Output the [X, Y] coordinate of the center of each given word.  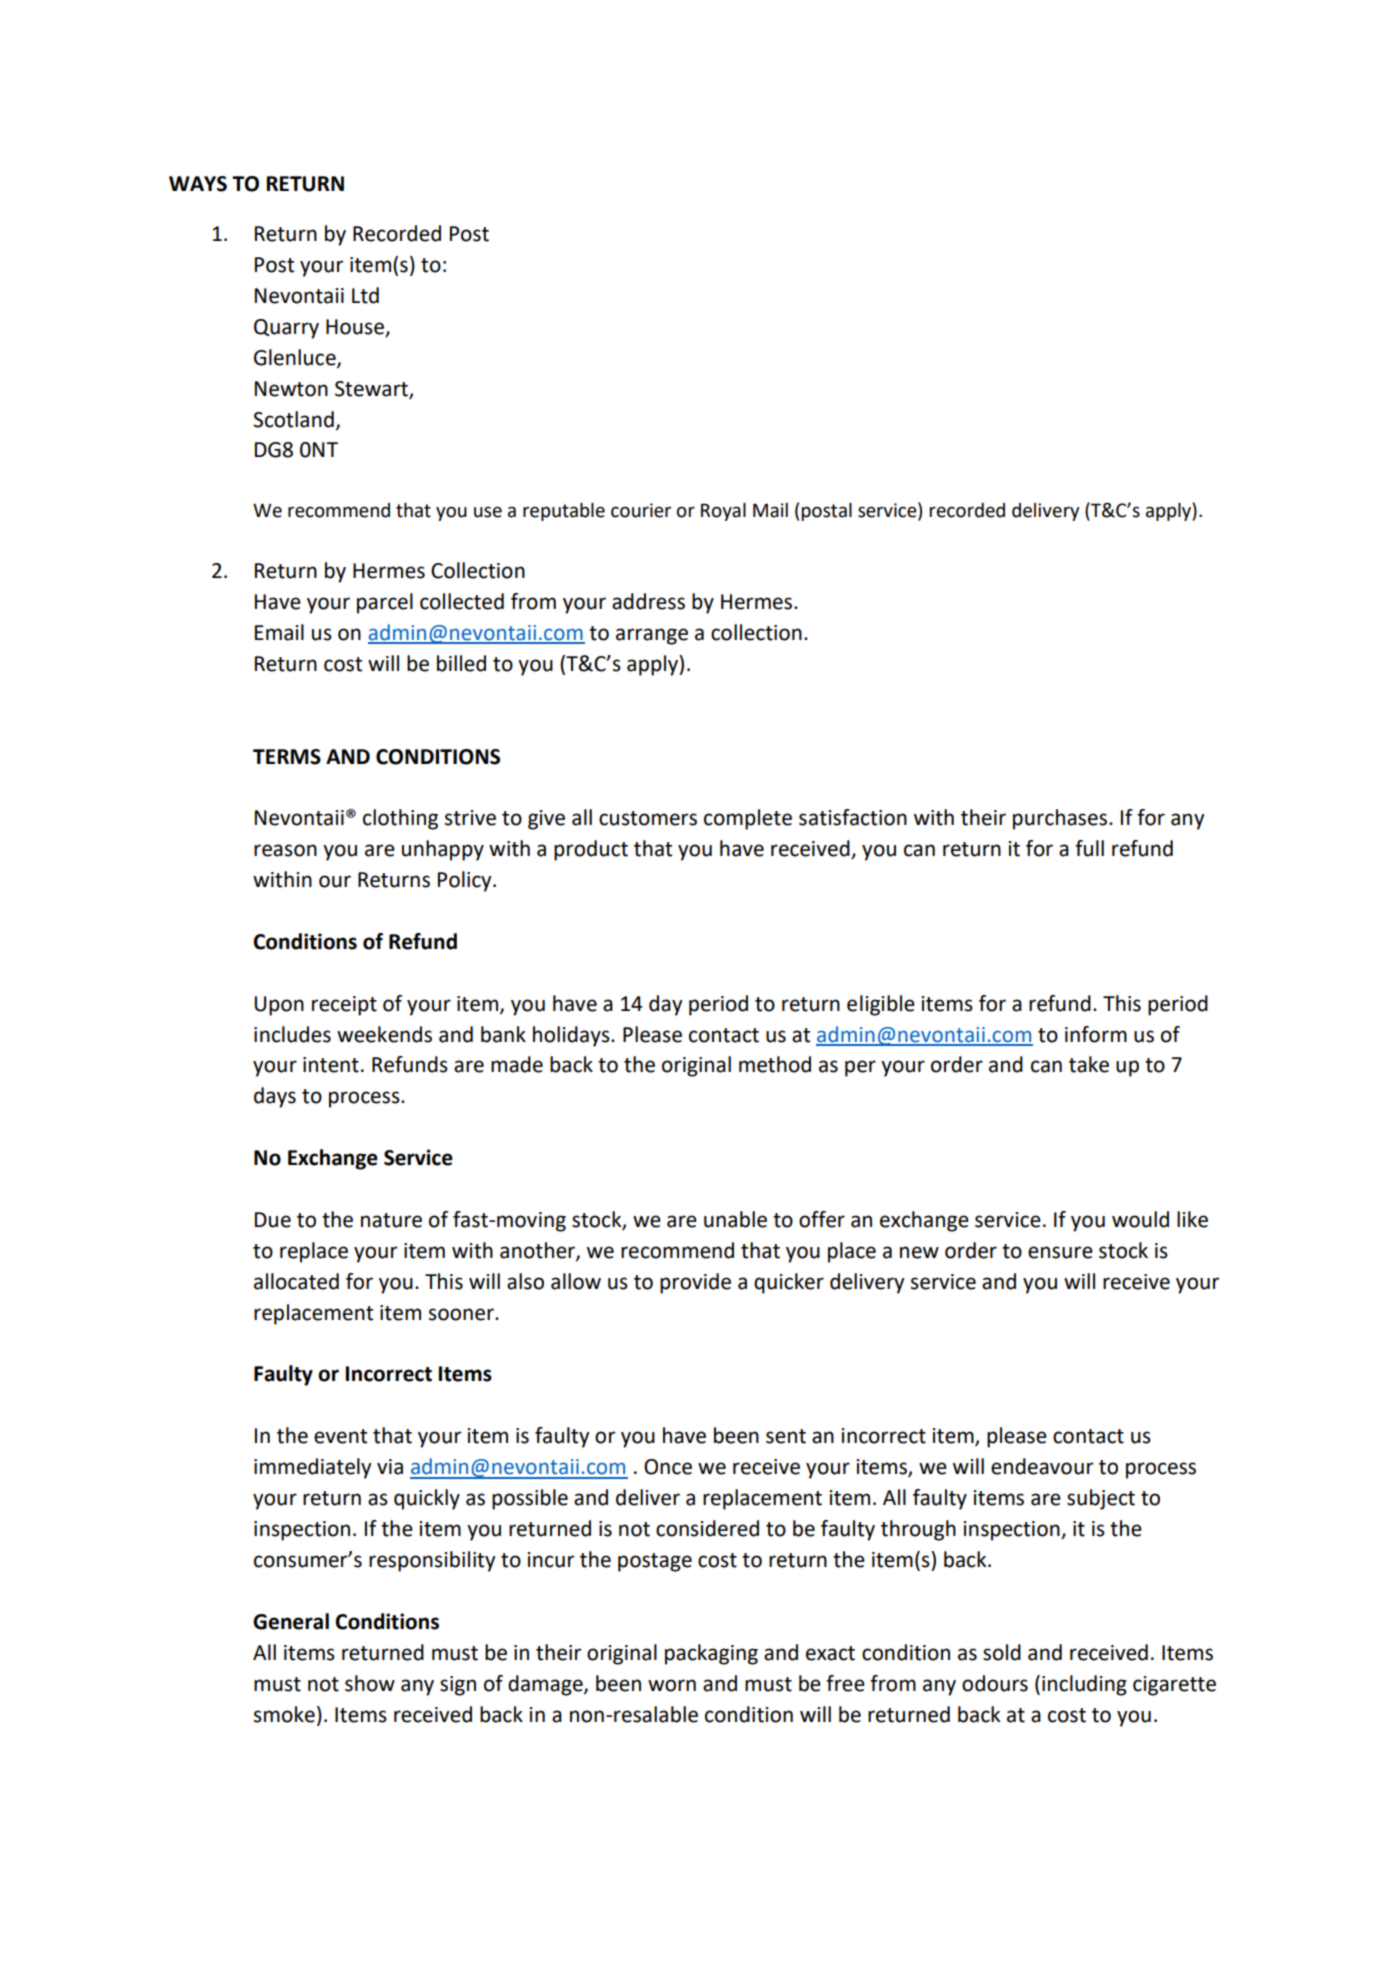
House [356, 328]
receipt [344, 1006]
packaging [711, 1654]
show [370, 1683]
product [591, 850]
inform [1096, 1034]
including [1084, 1685]
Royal [723, 512]
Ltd [365, 295]
